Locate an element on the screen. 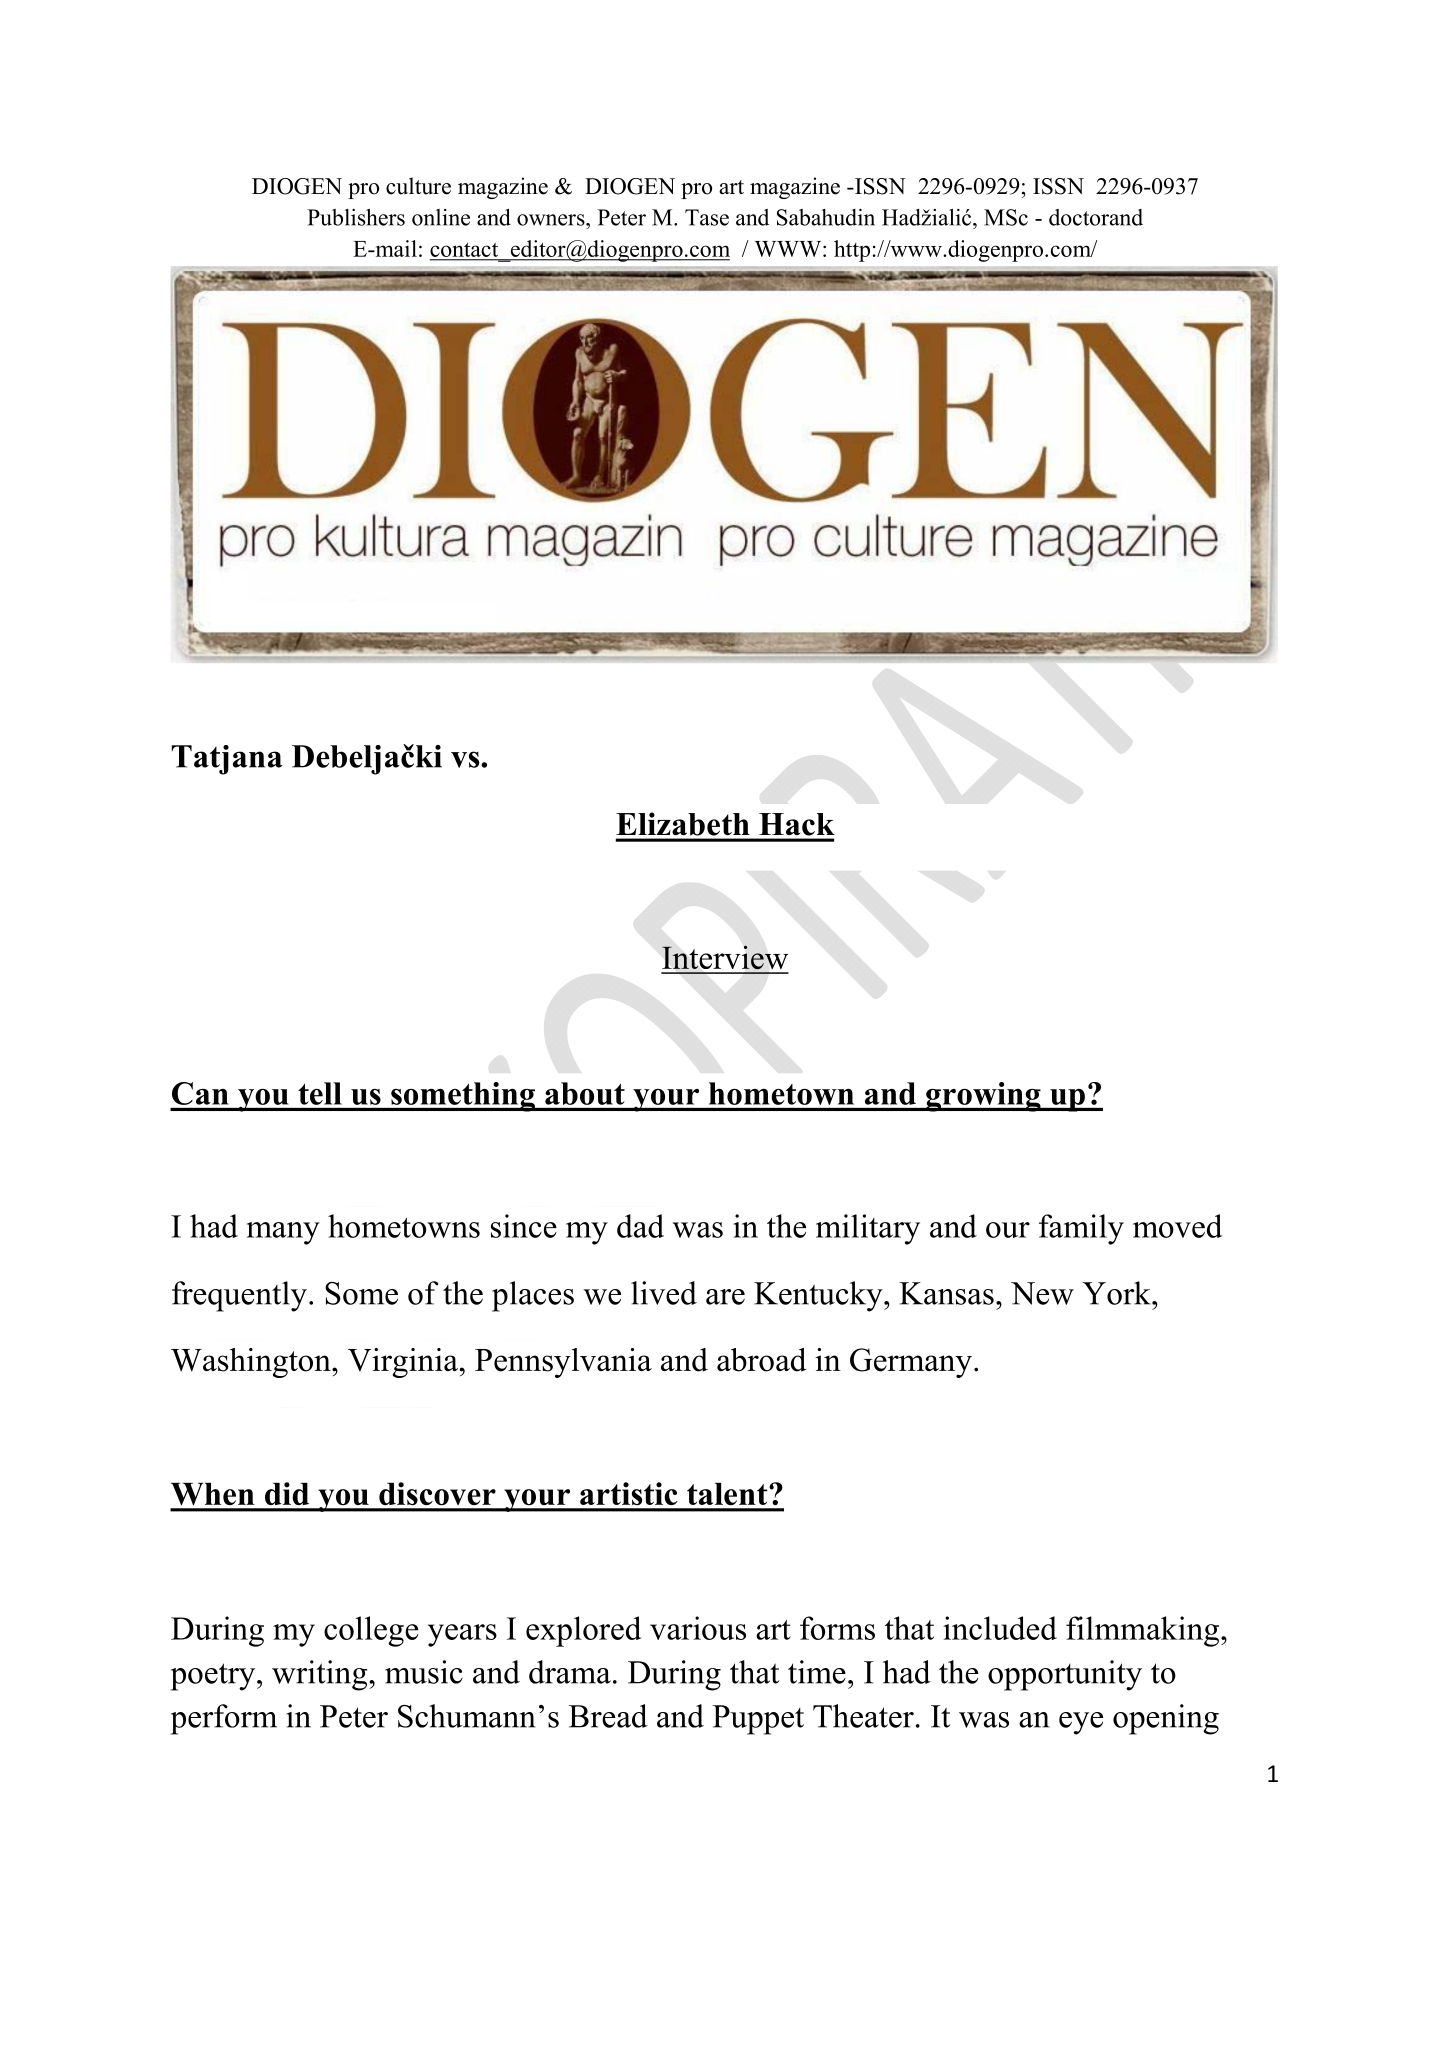  growing is located at coordinates (983, 1097).
